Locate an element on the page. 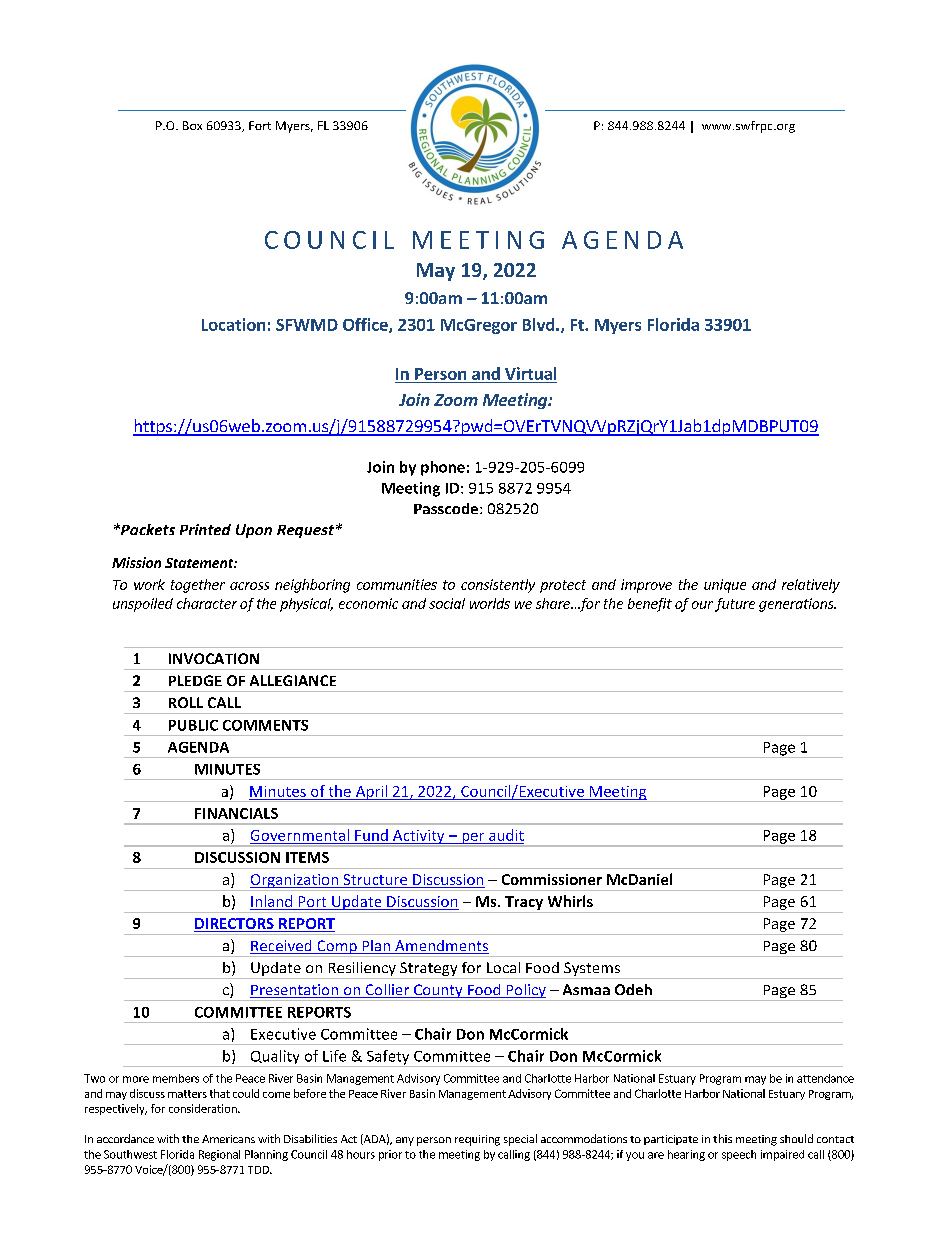 This image has height=1233, width=952. social is located at coordinates (447, 603).
